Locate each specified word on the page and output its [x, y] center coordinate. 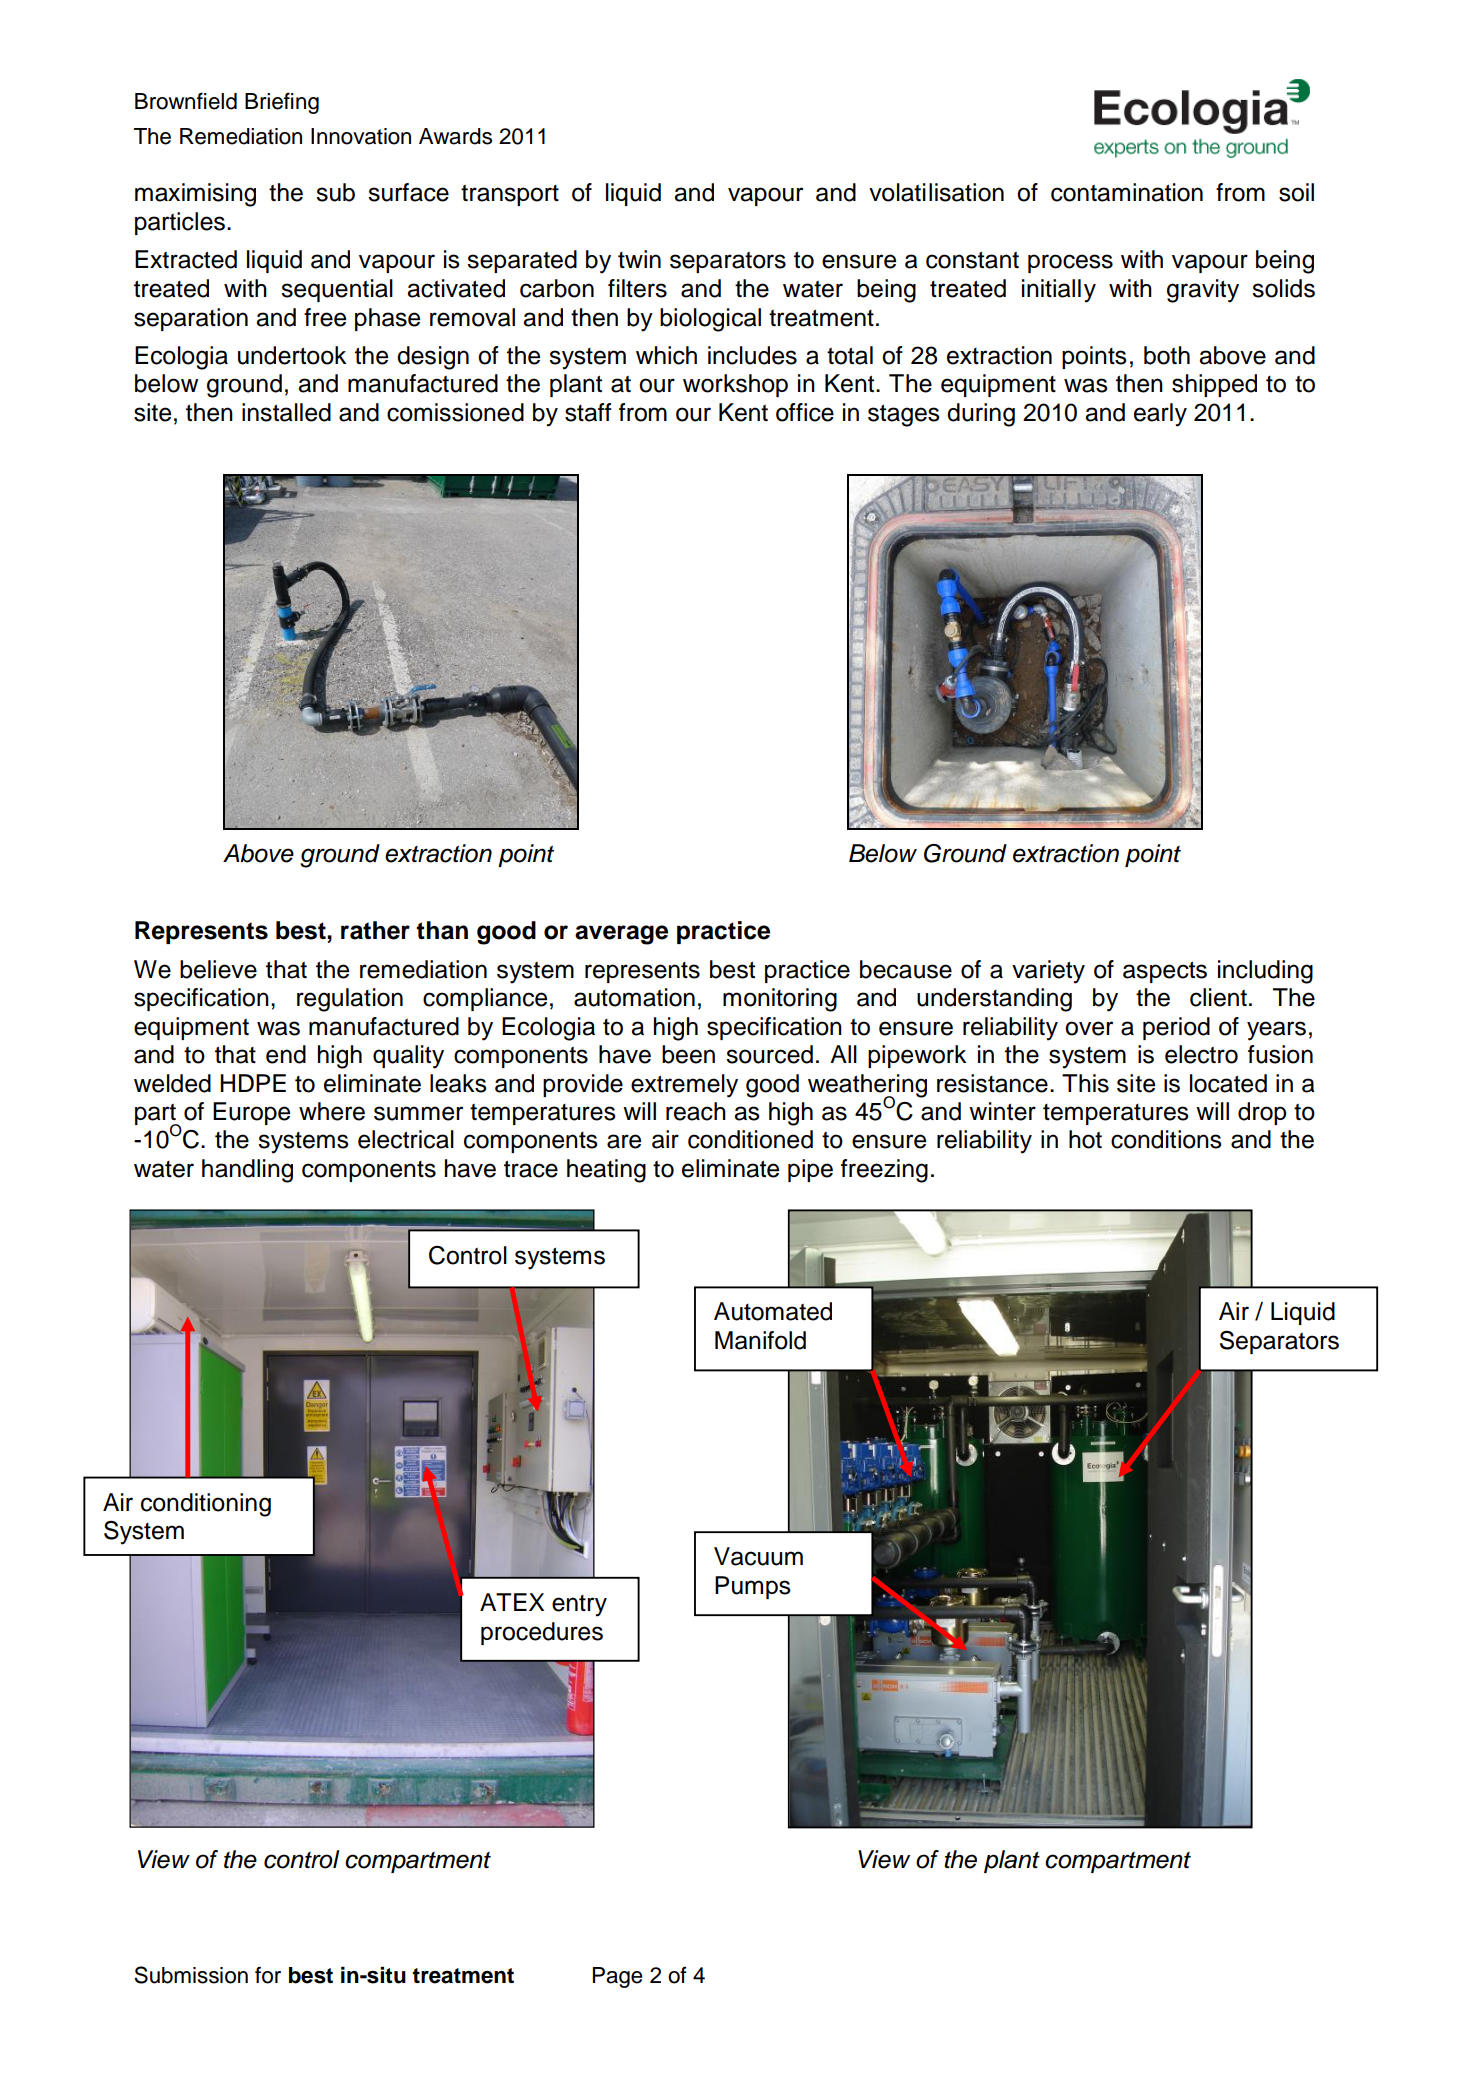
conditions [1166, 1139]
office [805, 412]
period [1176, 1028]
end [286, 1054]
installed [286, 412]
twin [639, 259]
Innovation [361, 136]
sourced [769, 1054]
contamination [1127, 192]
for [268, 1975]
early [1160, 415]
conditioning [206, 1505]
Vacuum [758, 1556]
